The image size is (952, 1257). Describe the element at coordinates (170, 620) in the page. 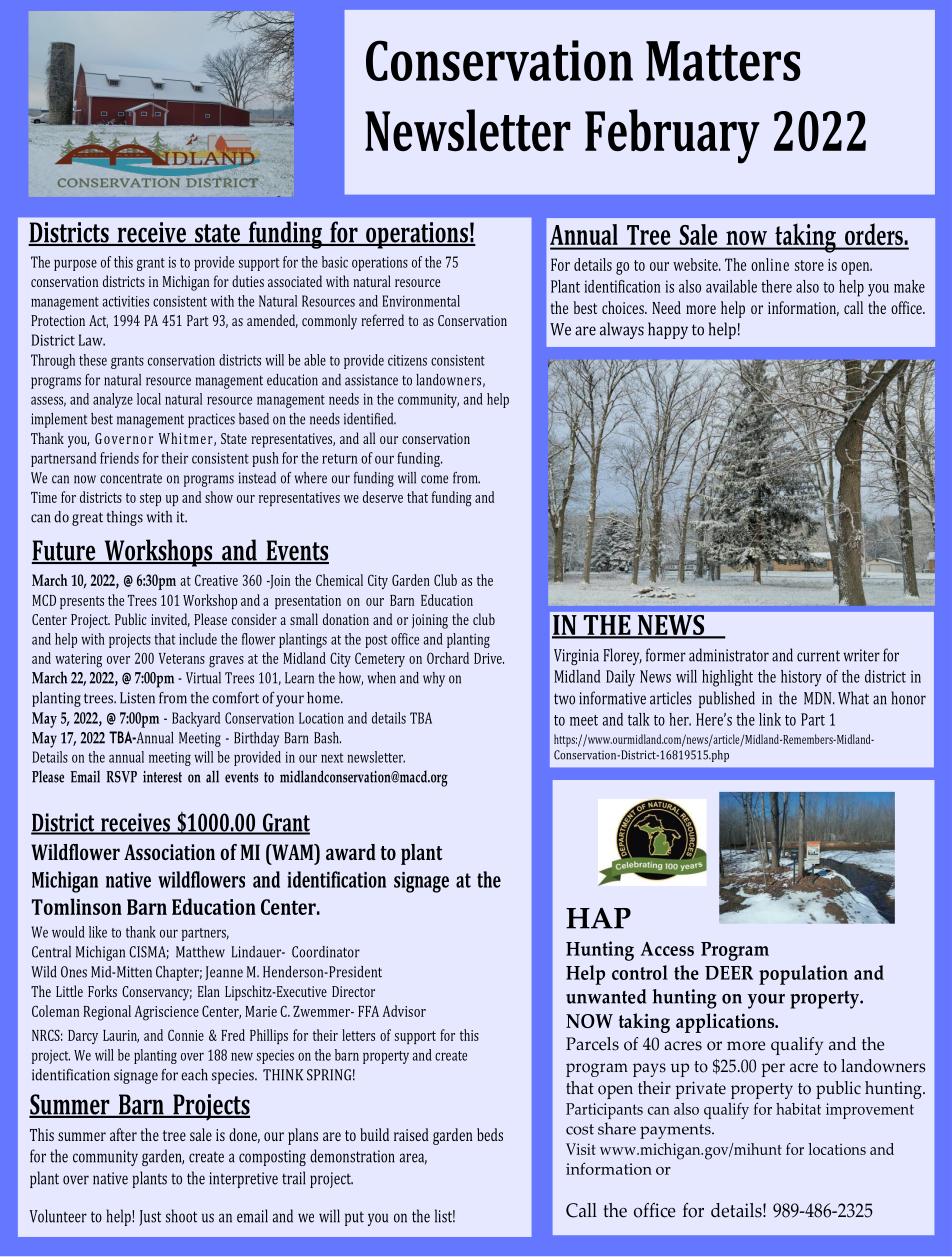

I see `invited` at that location.
